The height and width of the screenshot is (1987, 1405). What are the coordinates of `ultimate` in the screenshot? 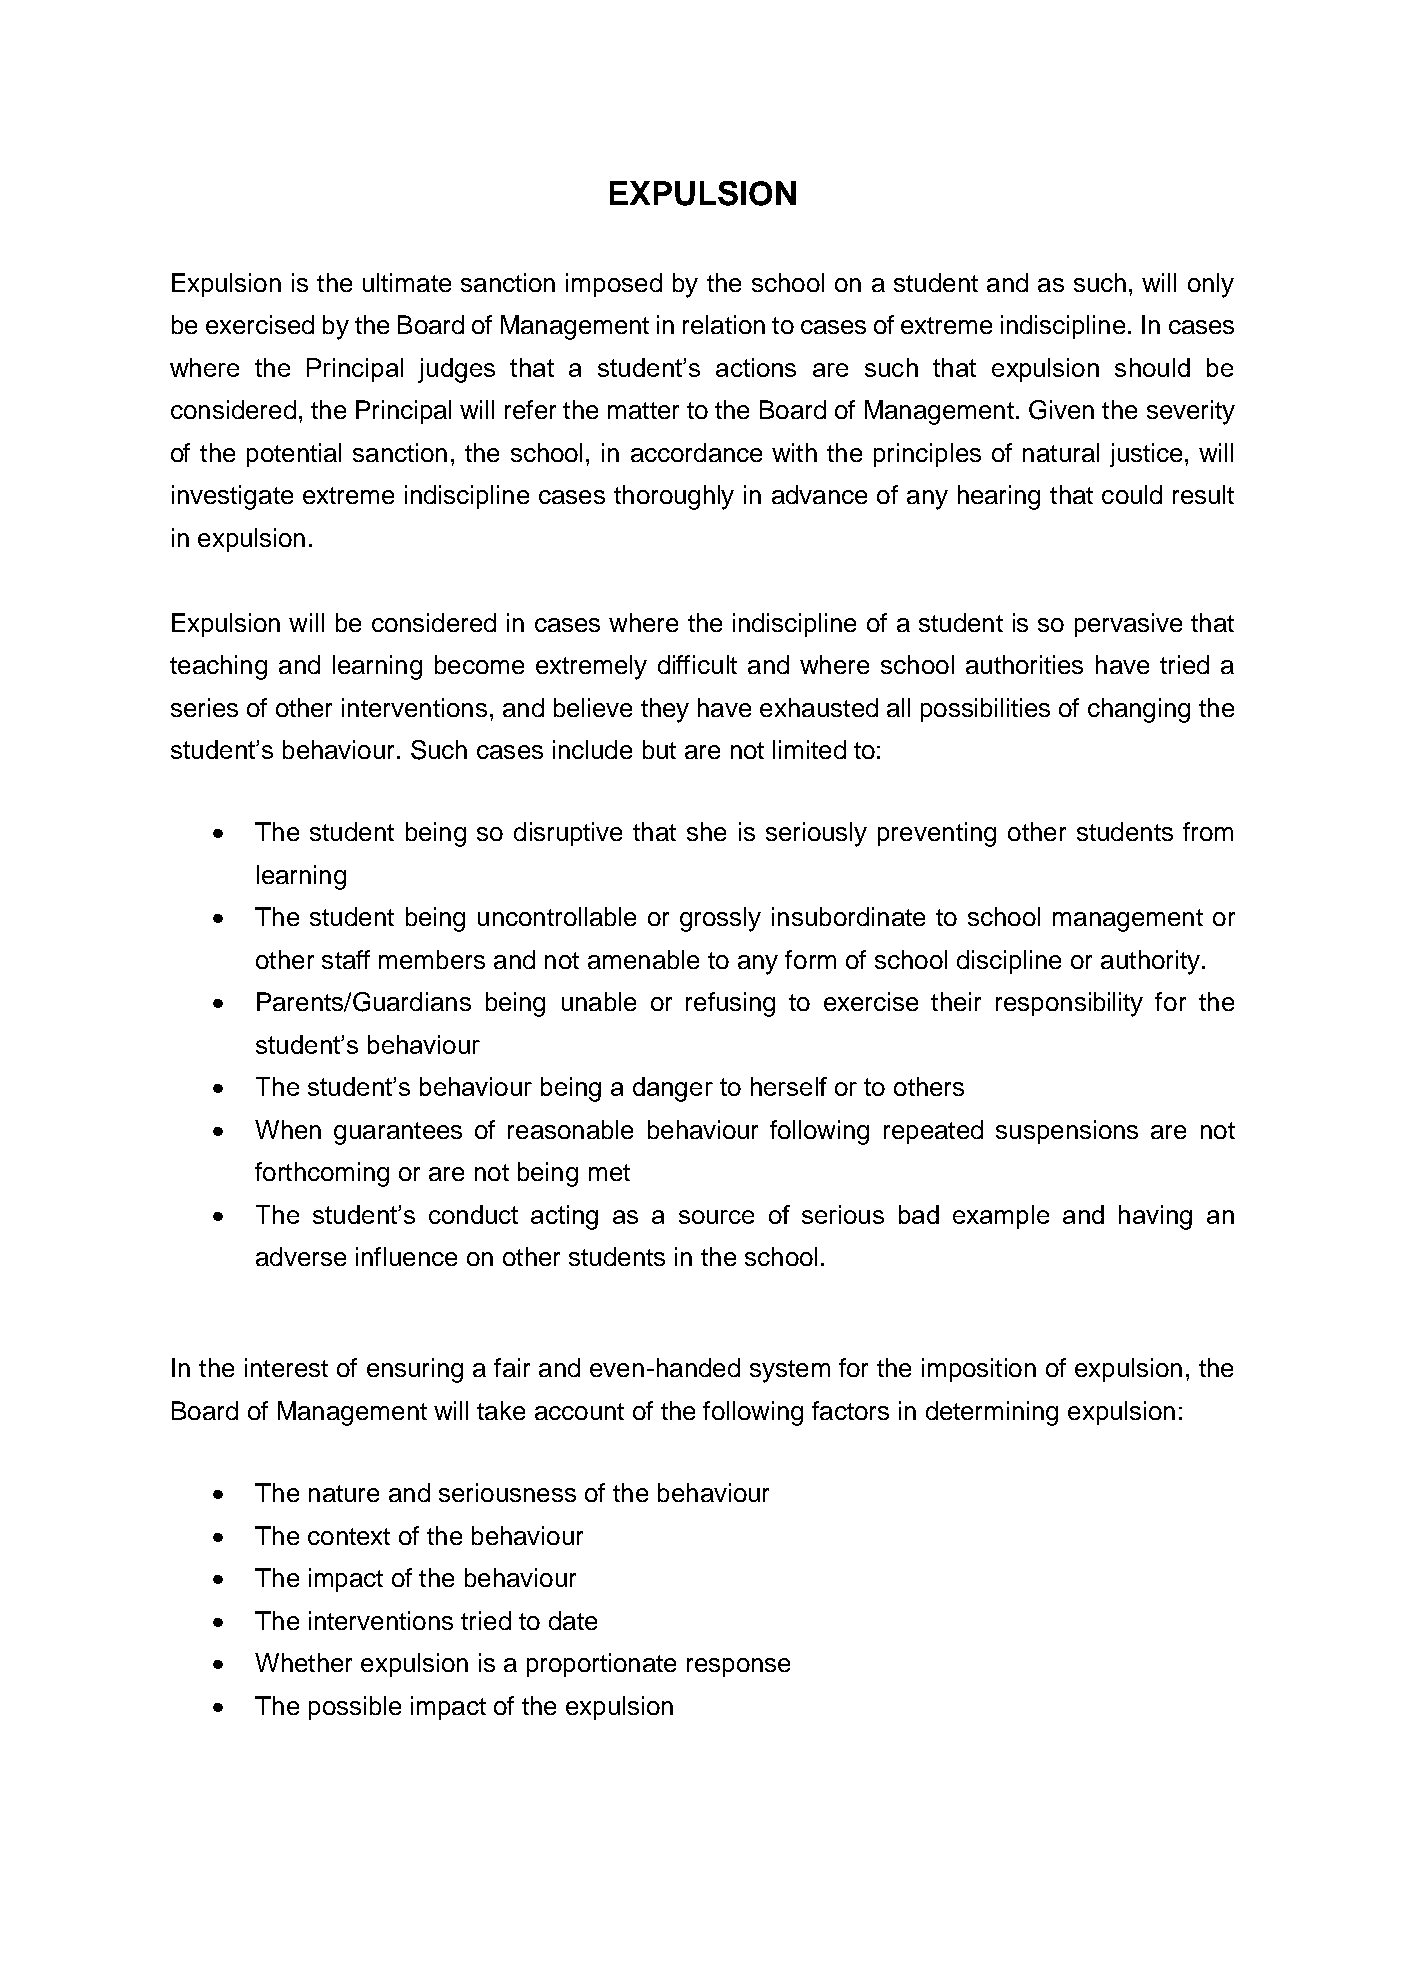 It's located at (407, 282).
